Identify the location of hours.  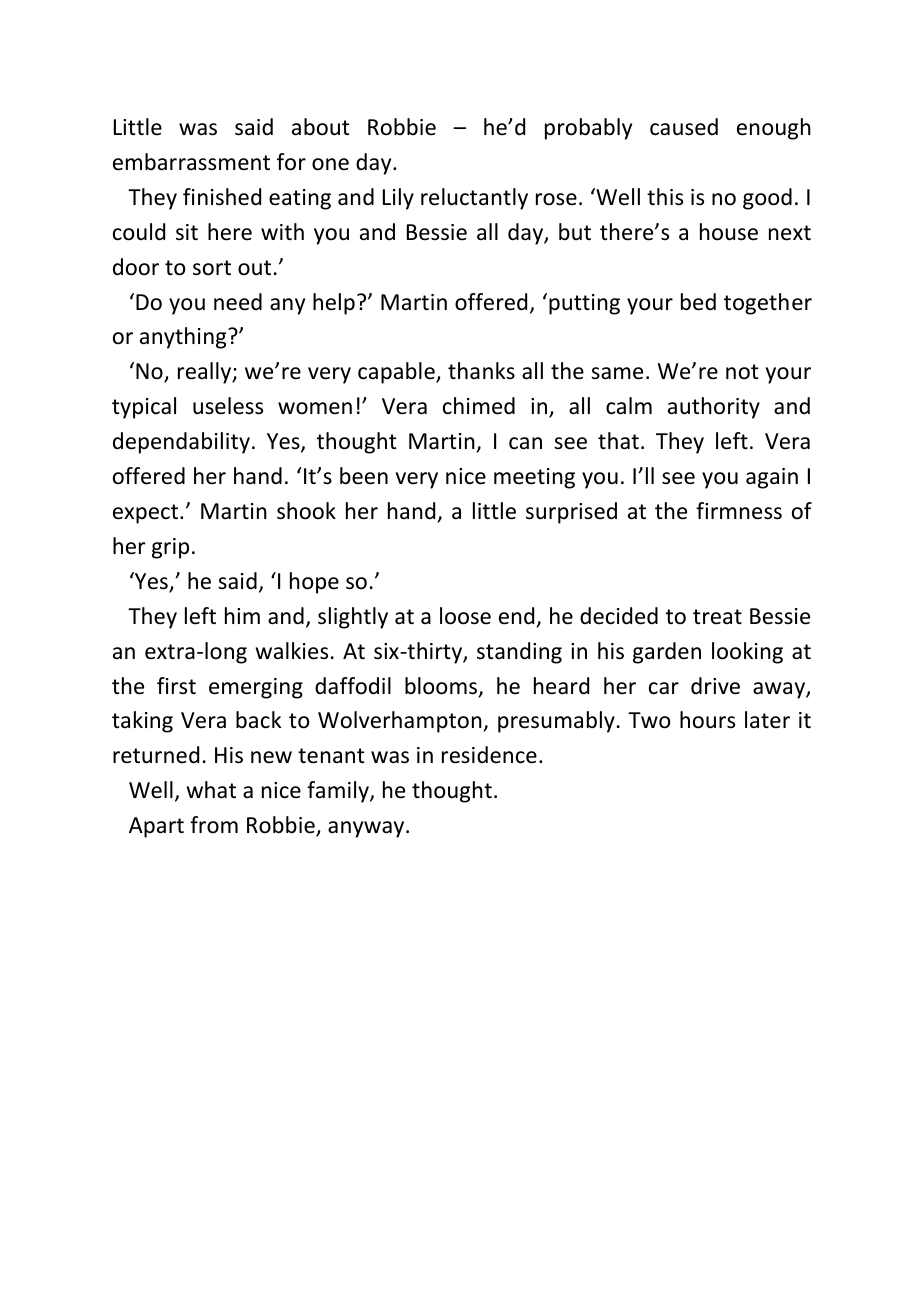
(707, 720).
